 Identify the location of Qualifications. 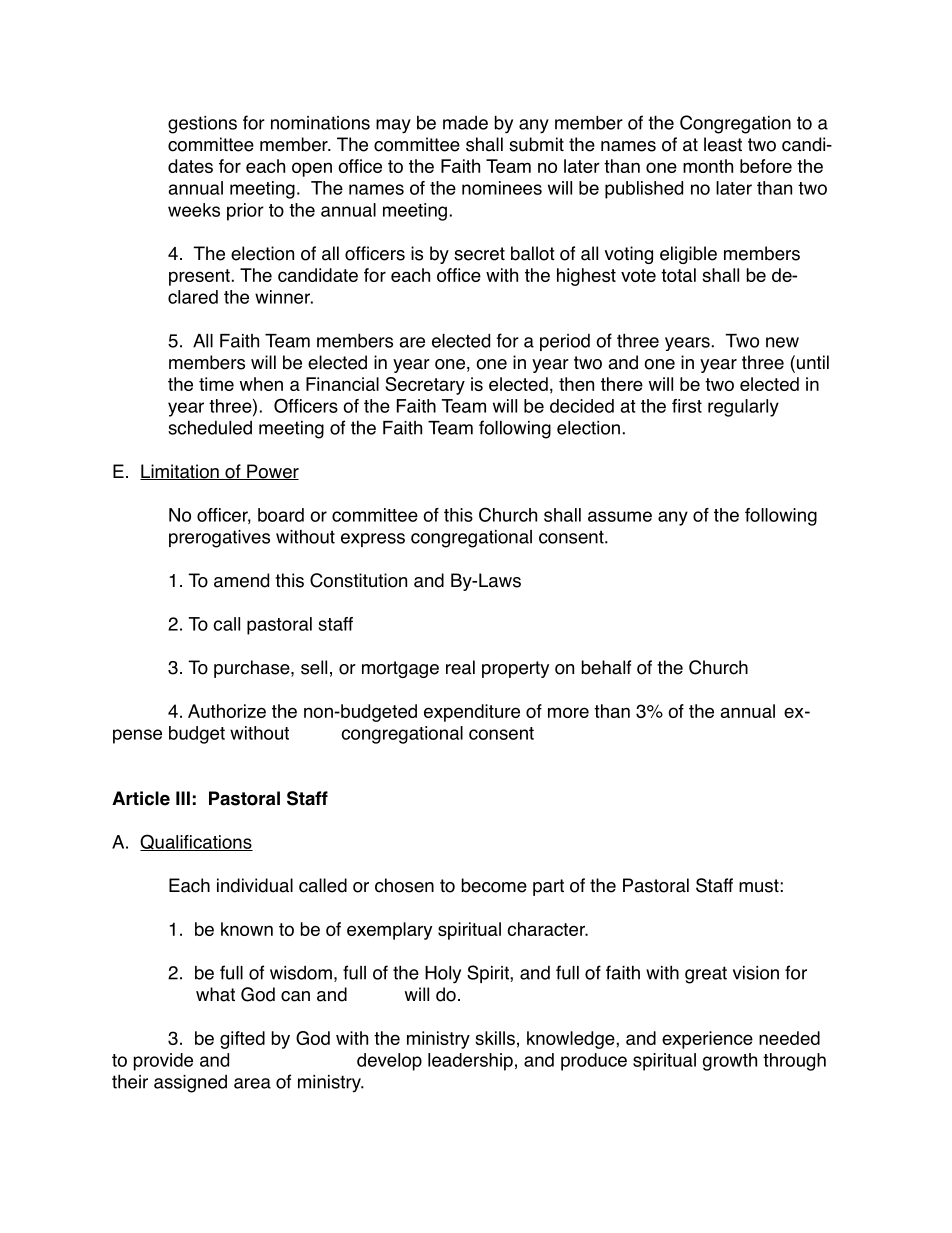
(196, 842).
